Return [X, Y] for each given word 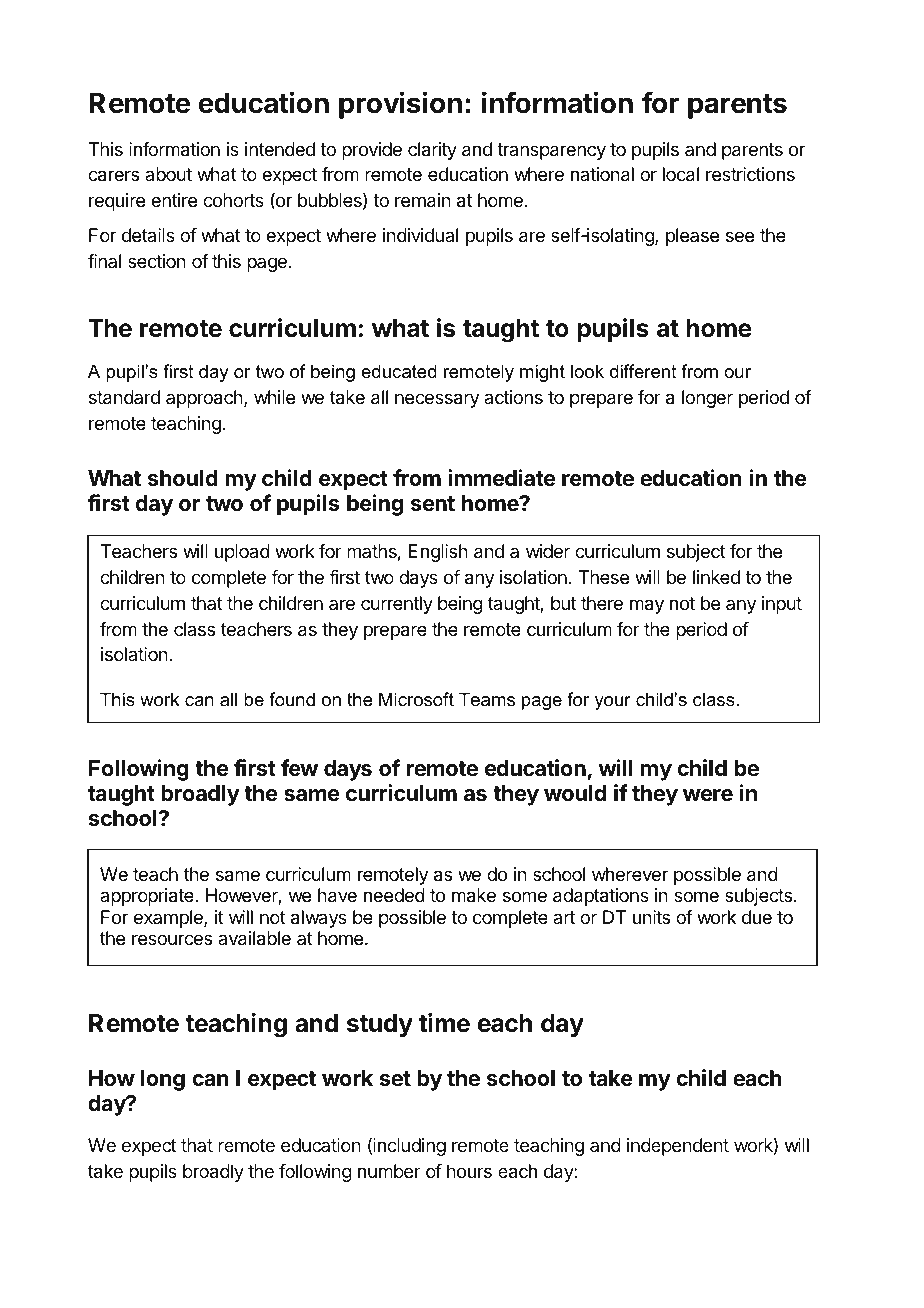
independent [678, 1147]
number [389, 1171]
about [168, 174]
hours [469, 1171]
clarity [432, 151]
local [681, 174]
